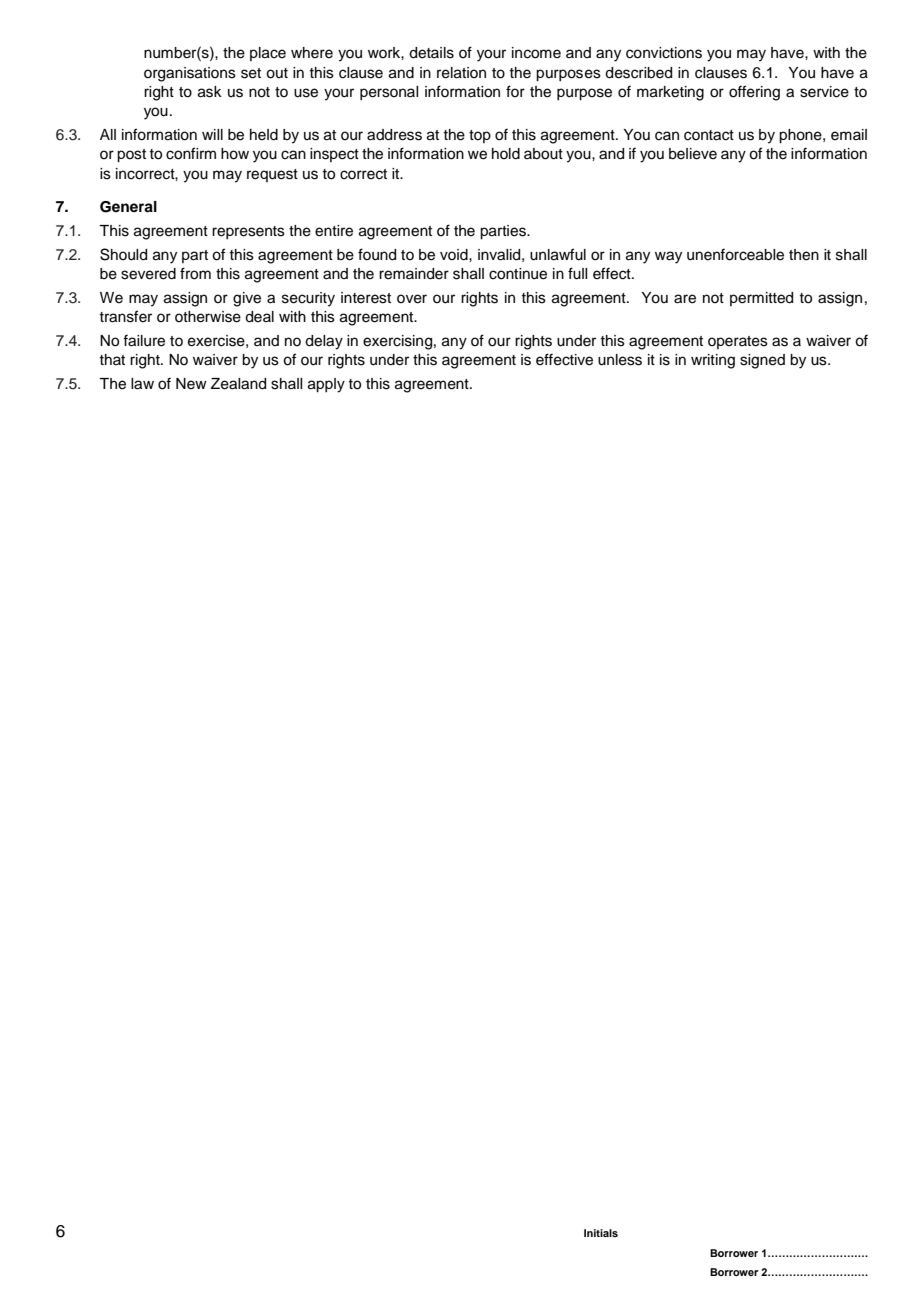 The width and height of the document is (924, 1307). What do you see at coordinates (112, 359) in the document?
I see `that` at bounding box center [112, 359].
